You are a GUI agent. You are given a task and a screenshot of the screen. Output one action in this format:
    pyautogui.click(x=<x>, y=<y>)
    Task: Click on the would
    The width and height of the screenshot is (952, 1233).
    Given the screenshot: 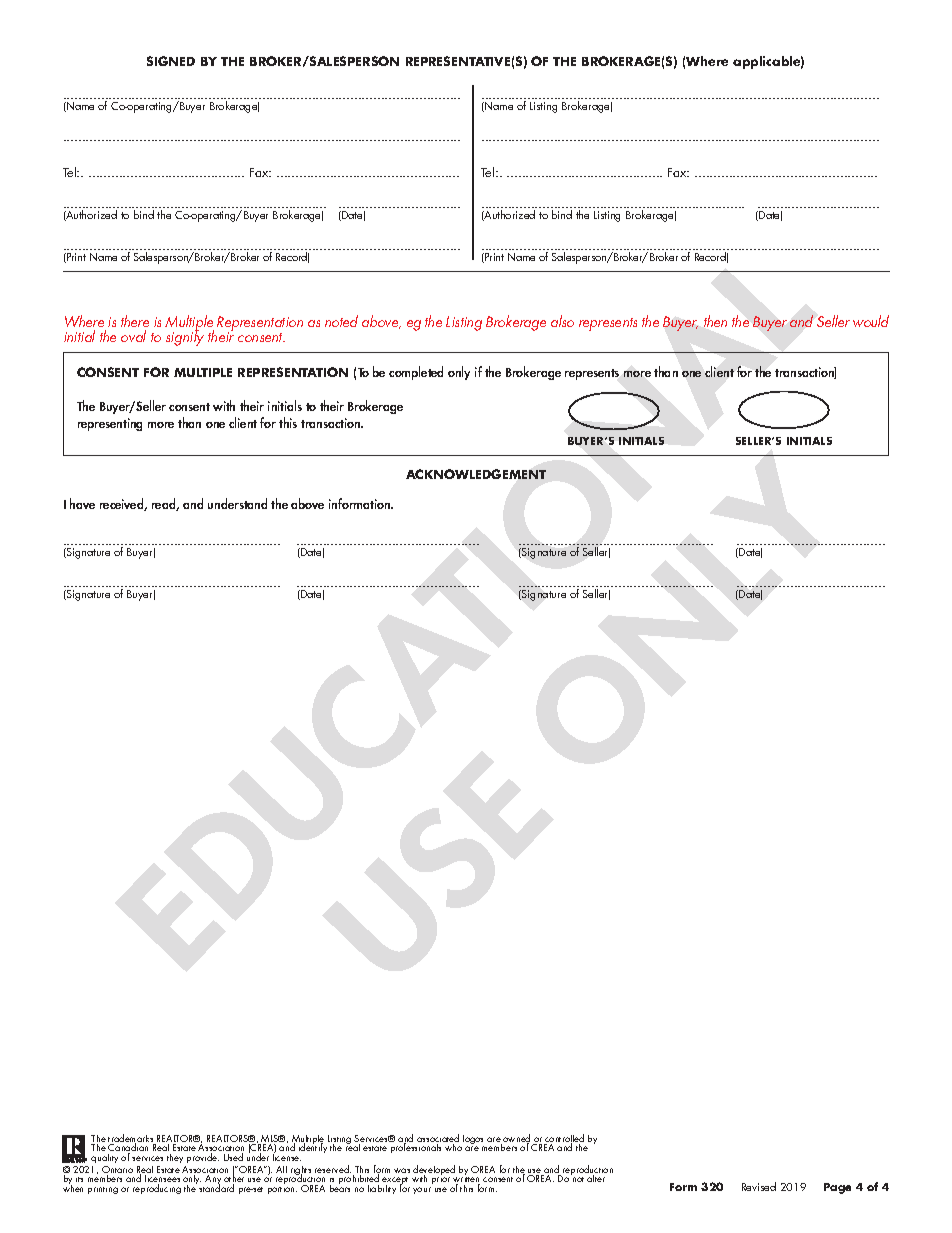 What is the action you would take?
    pyautogui.click(x=871, y=321)
